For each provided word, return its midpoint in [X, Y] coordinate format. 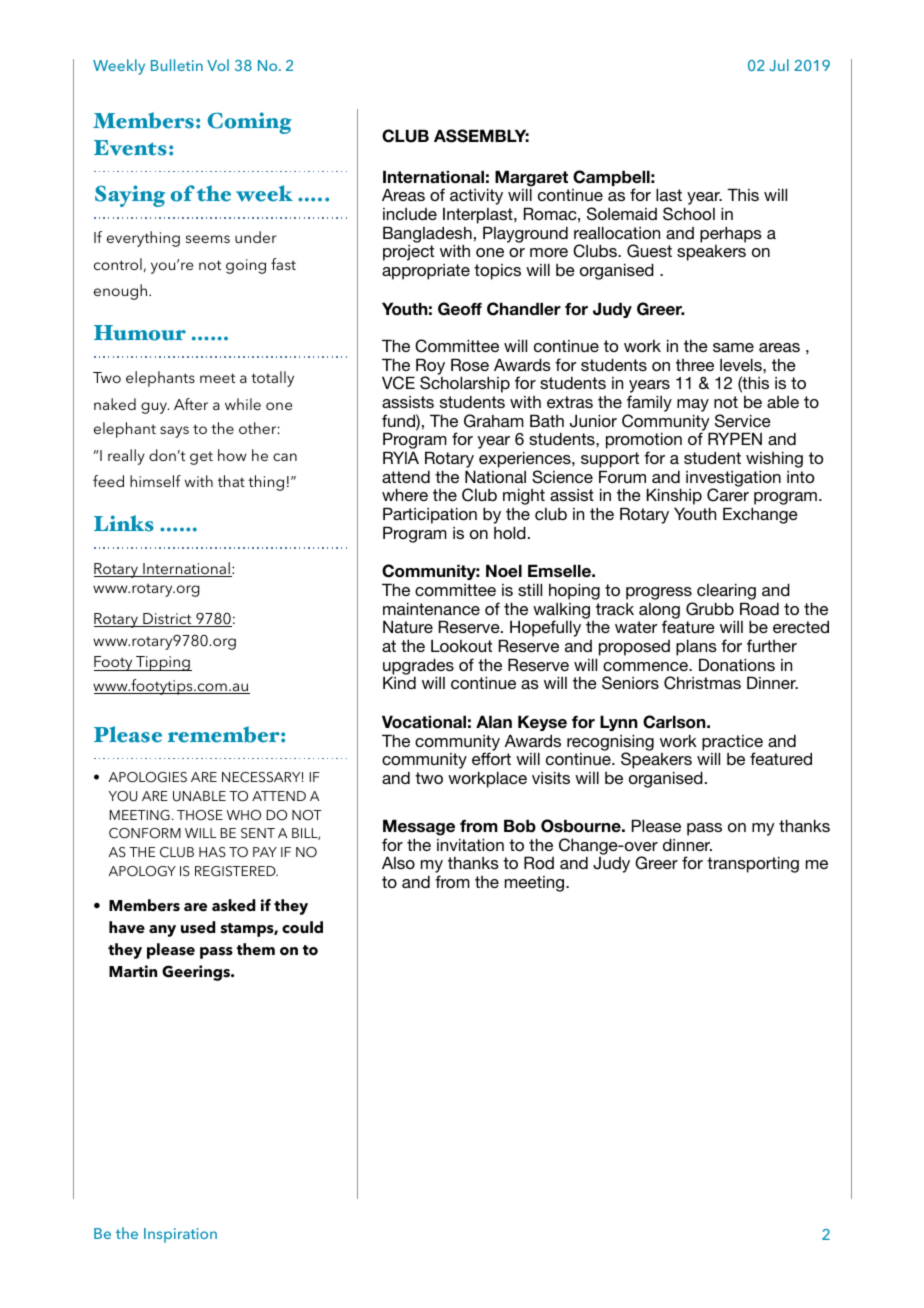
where [405, 494]
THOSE [200, 815]
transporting [753, 864]
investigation [733, 479]
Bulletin [177, 65]
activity [476, 196]
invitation [470, 844]
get [201, 458]
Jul [779, 65]
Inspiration [180, 1235]
